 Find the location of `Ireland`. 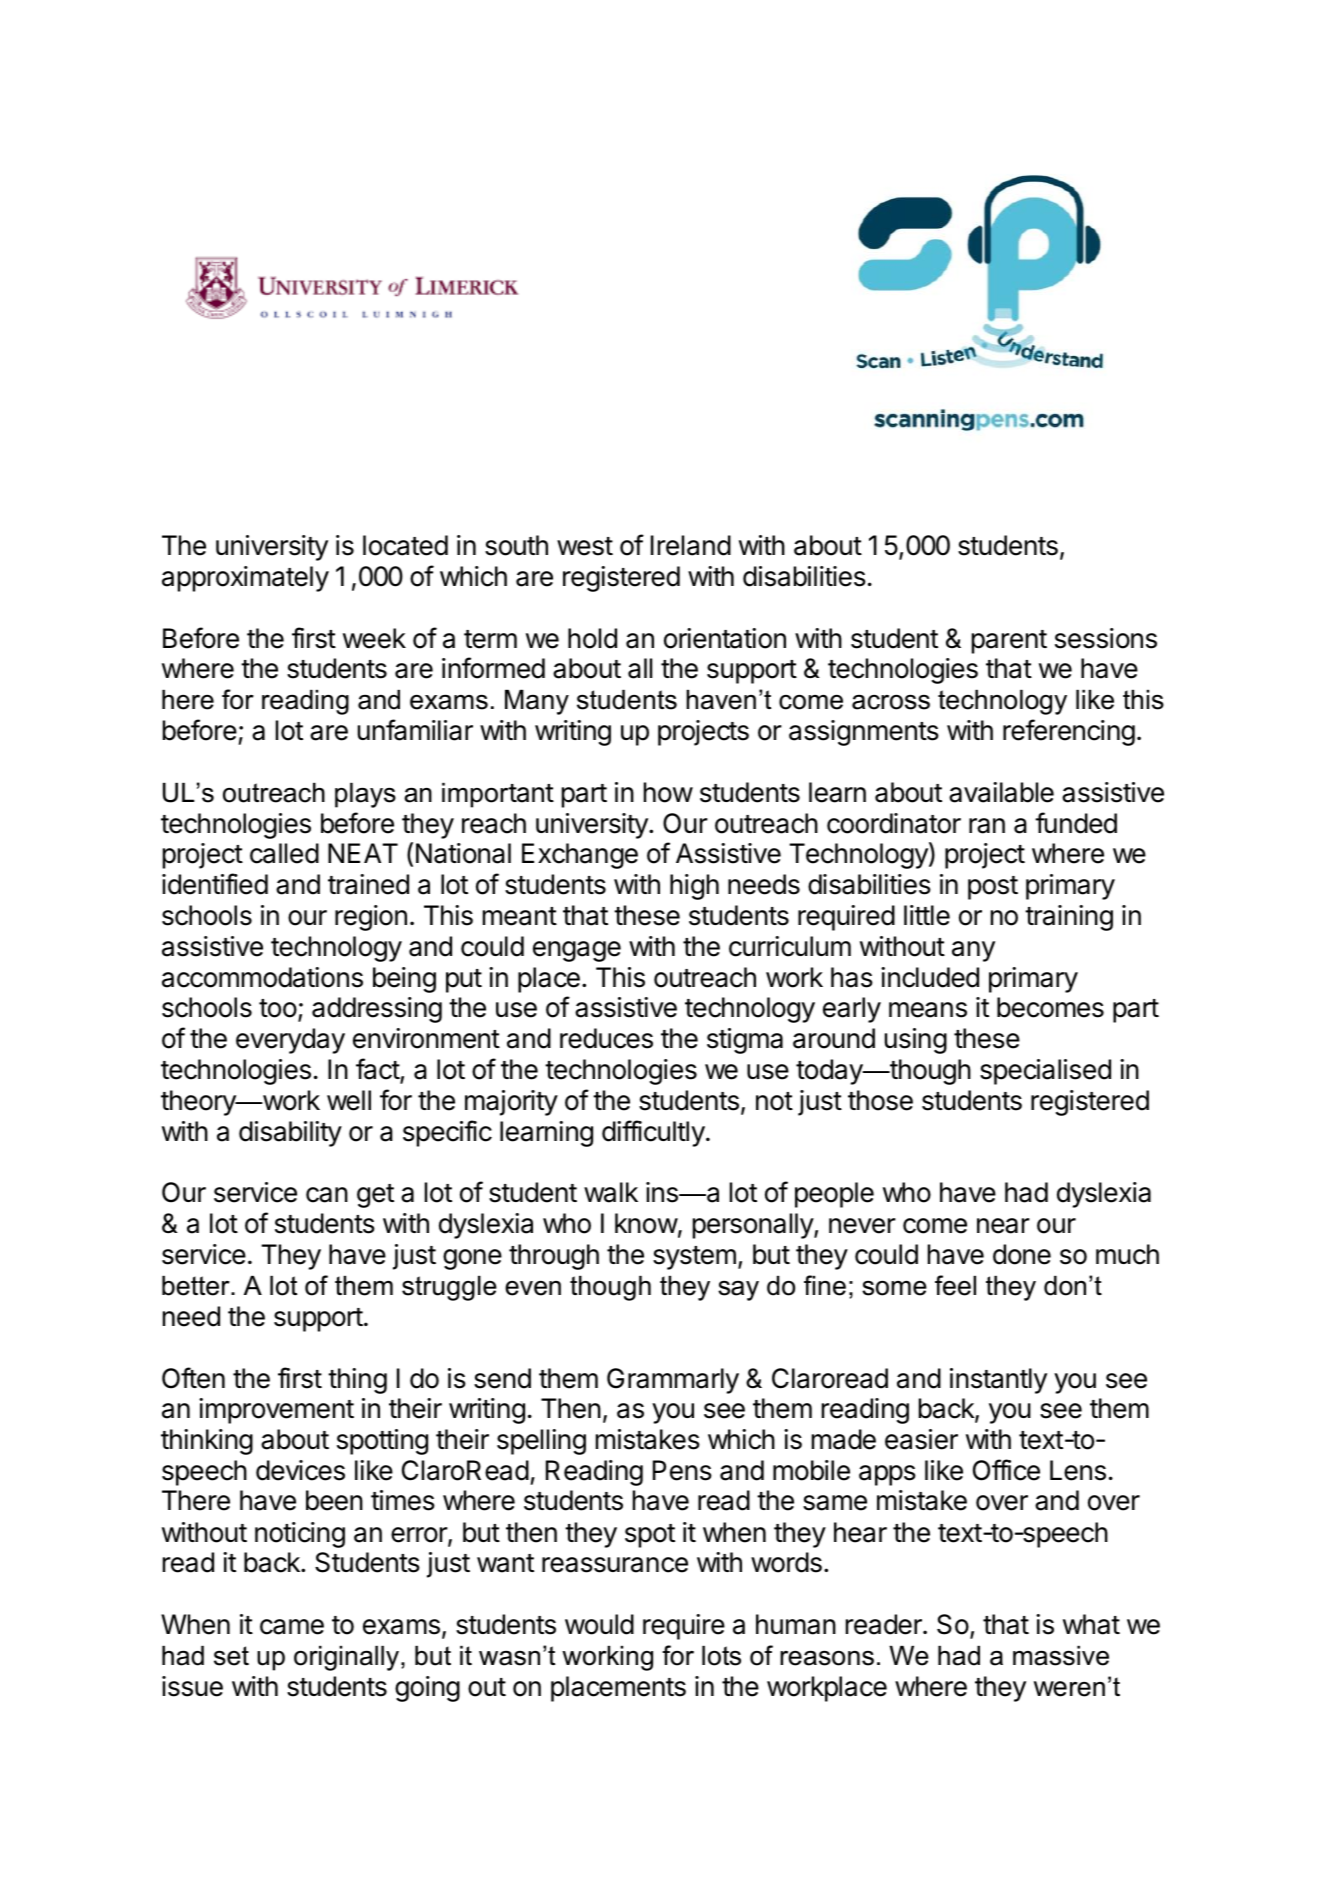

Ireland is located at coordinates (691, 545).
